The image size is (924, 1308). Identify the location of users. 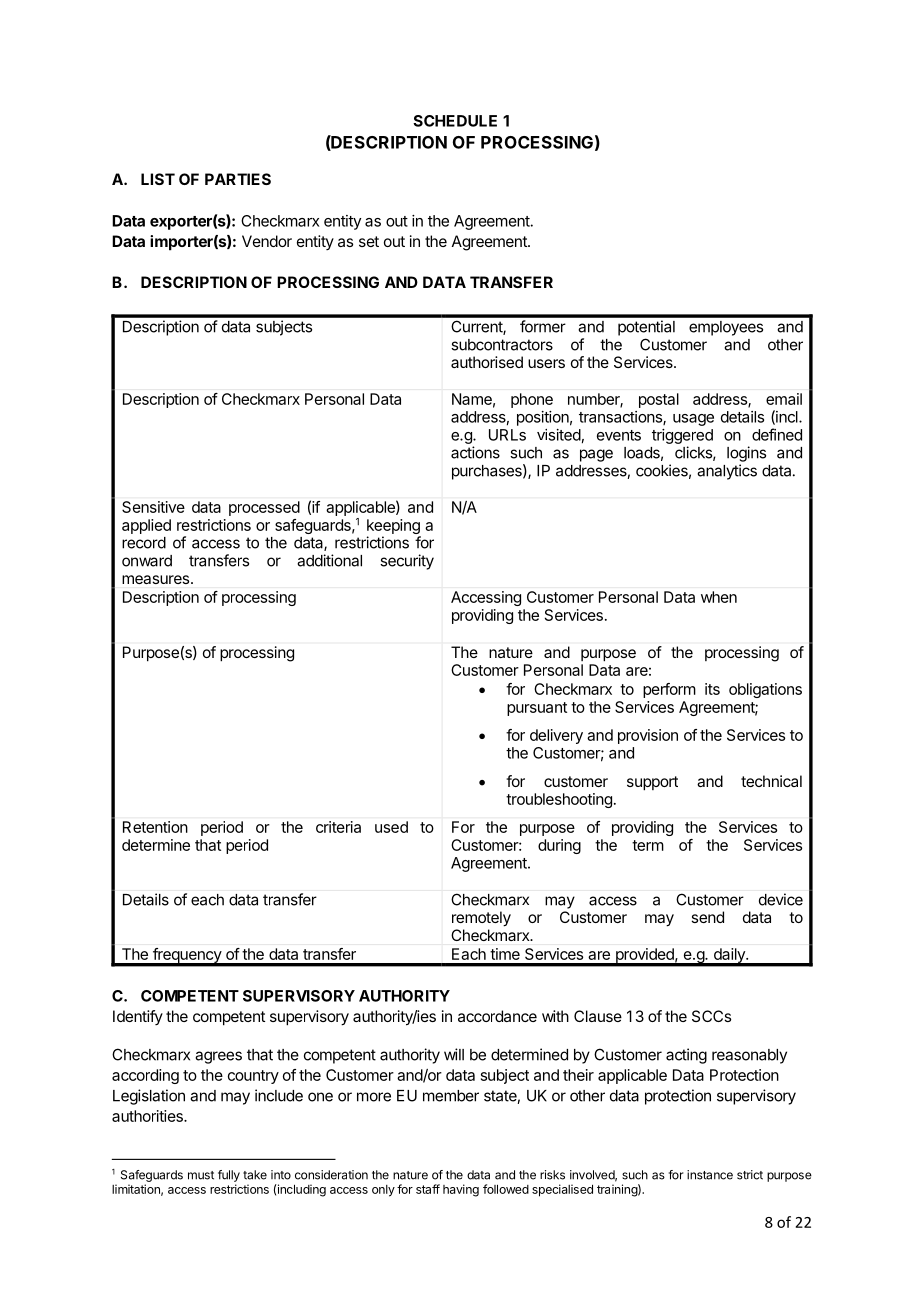
(546, 363).
